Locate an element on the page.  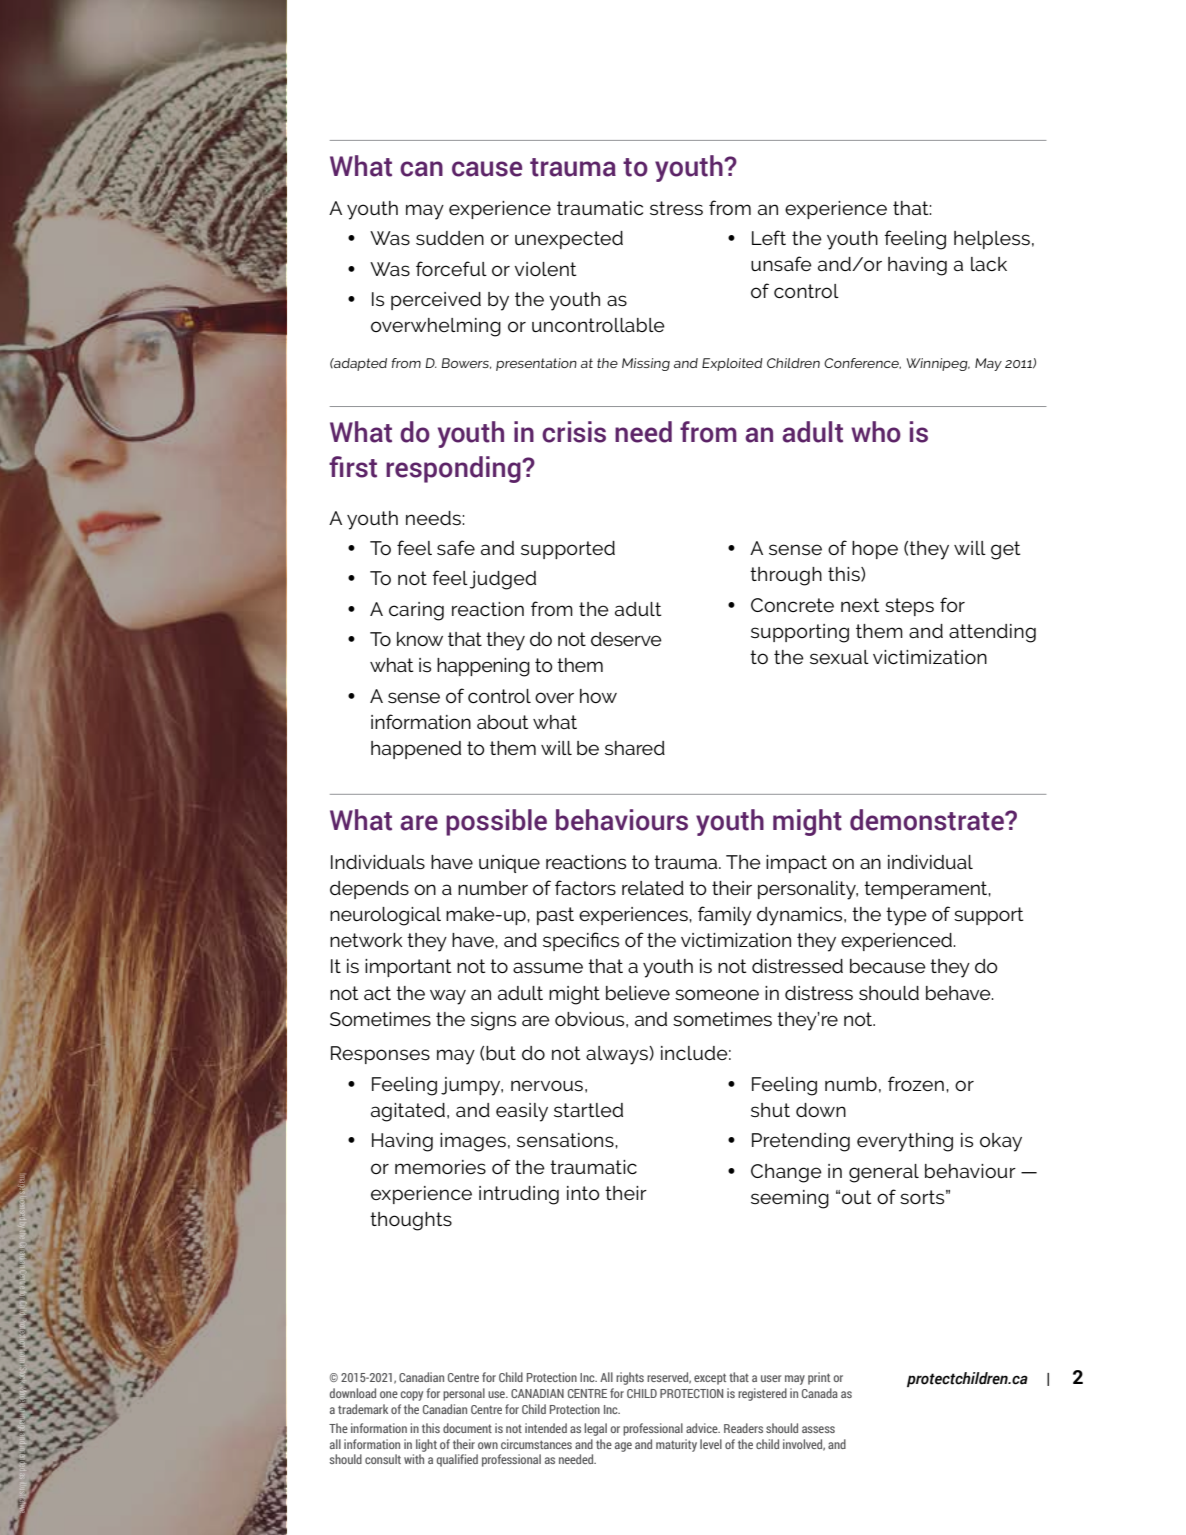
general is located at coordinates (884, 1173).
